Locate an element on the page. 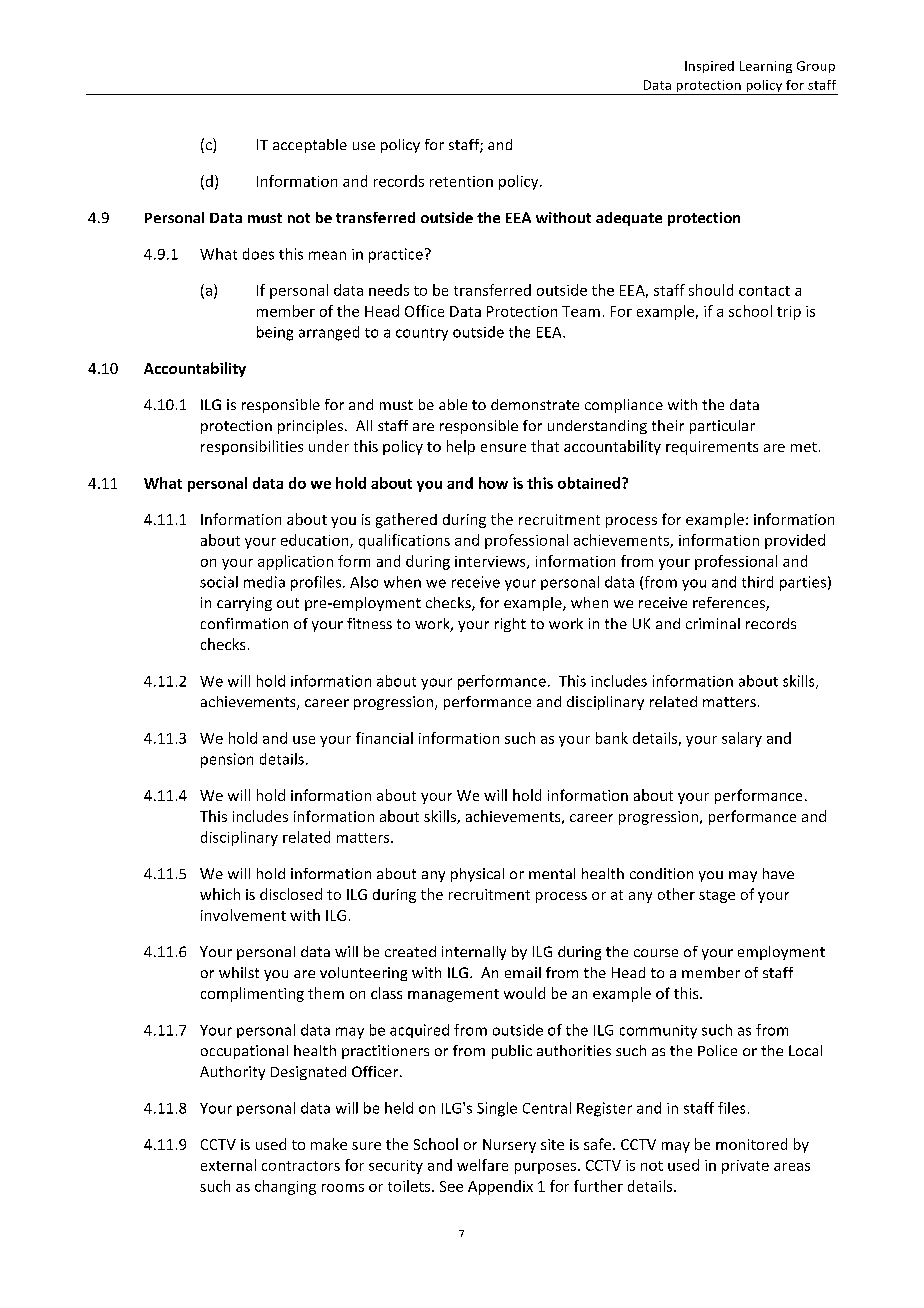 Image resolution: width=924 pixels, height=1308 pixels. pension is located at coordinates (227, 760).
